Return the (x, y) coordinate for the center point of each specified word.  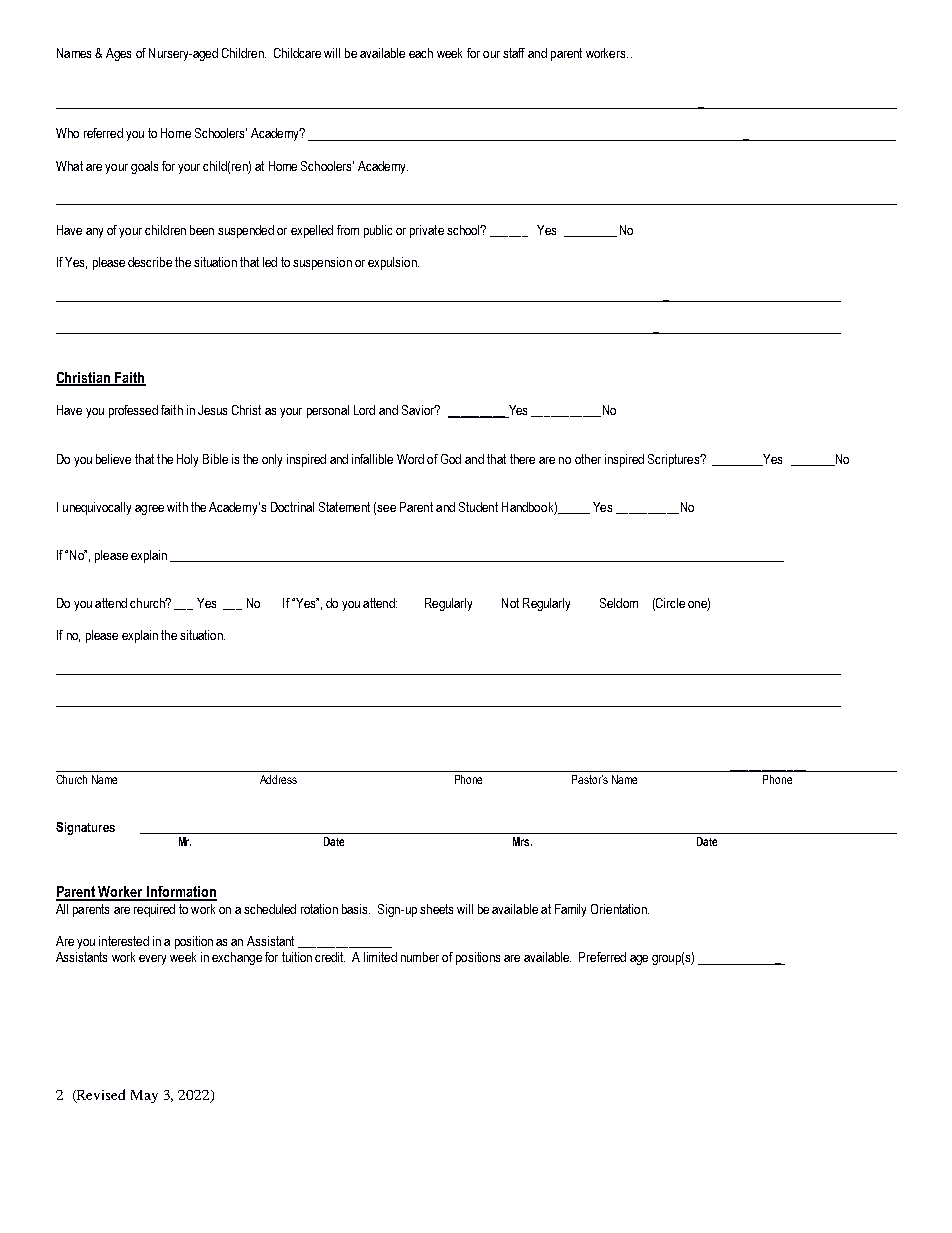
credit (330, 957)
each (421, 53)
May (144, 1096)
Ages (118, 54)
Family (570, 910)
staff (514, 53)
